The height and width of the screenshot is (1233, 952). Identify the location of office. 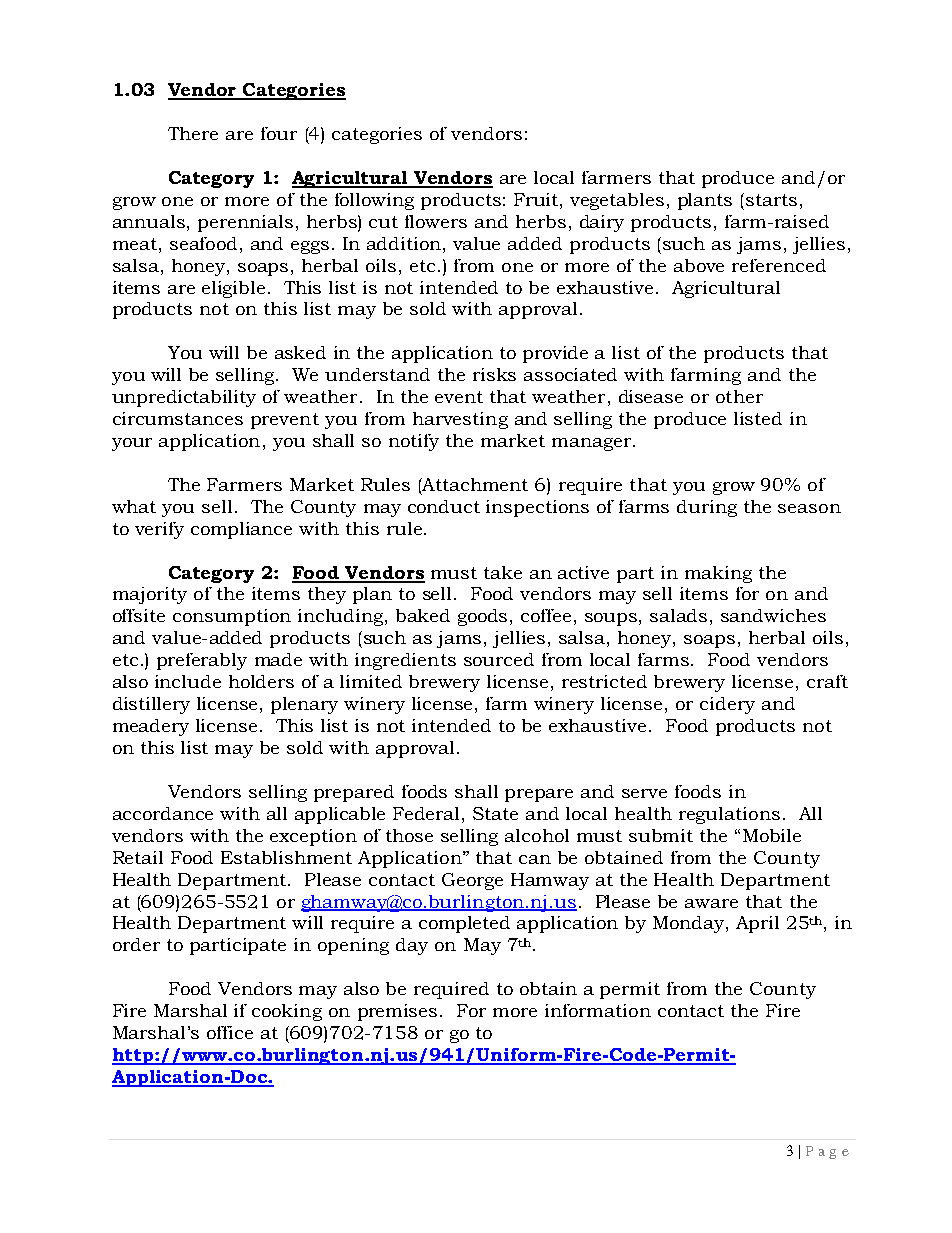
(230, 1032).
